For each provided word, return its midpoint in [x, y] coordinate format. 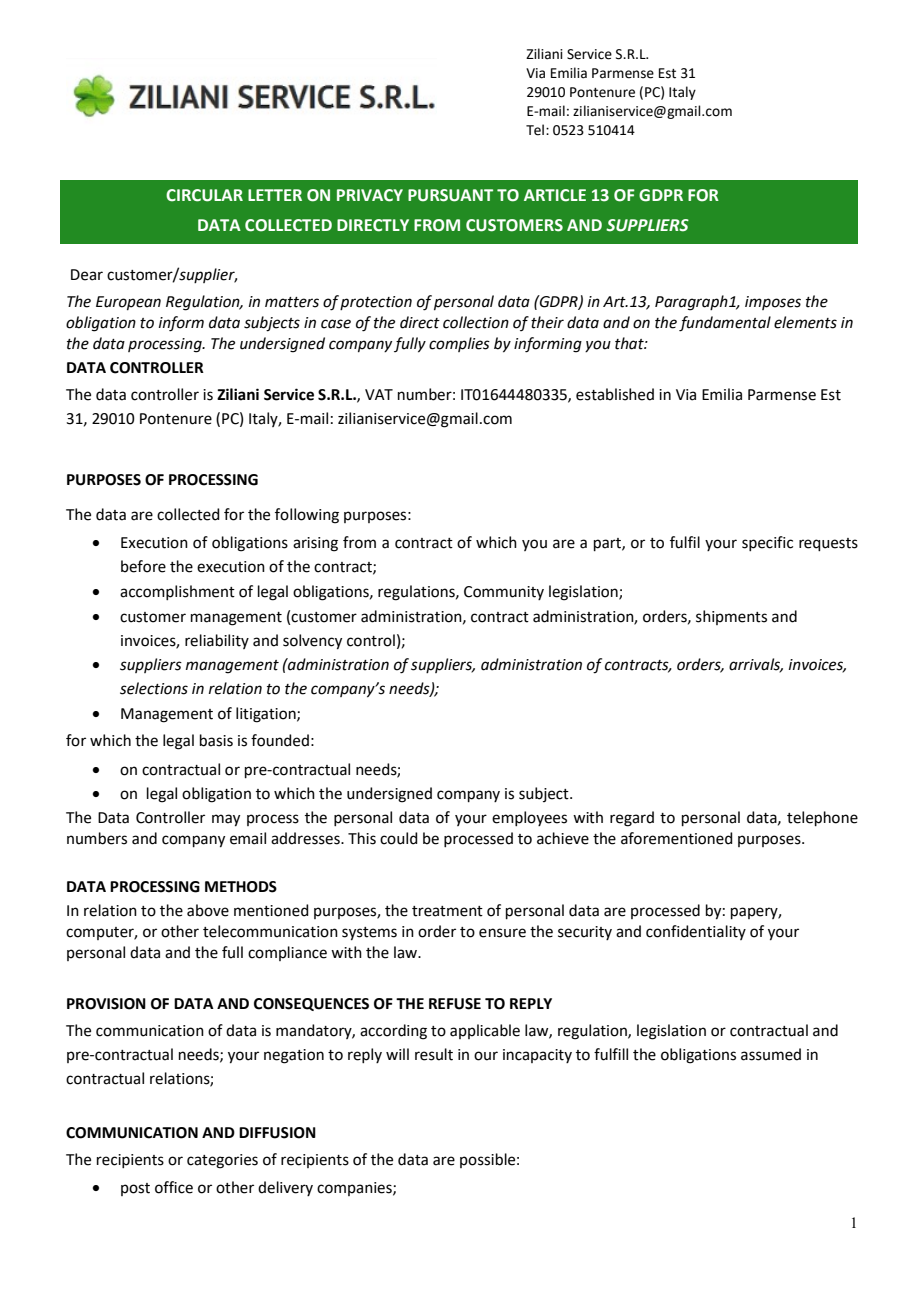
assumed [771, 1054]
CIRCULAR [204, 195]
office [174, 1187]
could [399, 838]
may [226, 820]
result [434, 1054]
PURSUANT [450, 195]
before [143, 566]
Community [504, 593]
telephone [822, 818]
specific [767, 543]
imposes [773, 303]
